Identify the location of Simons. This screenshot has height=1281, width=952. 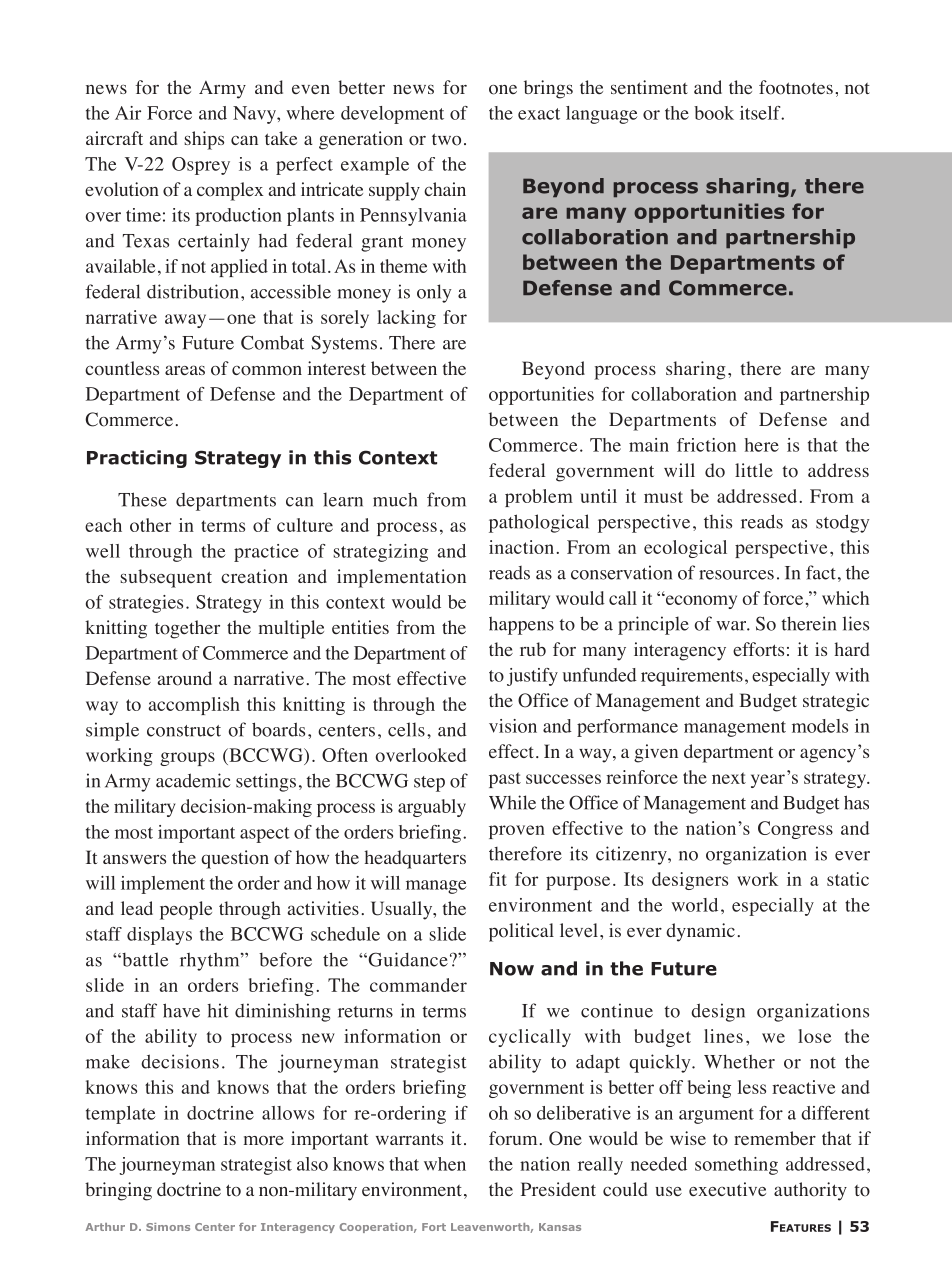
(168, 1227).
